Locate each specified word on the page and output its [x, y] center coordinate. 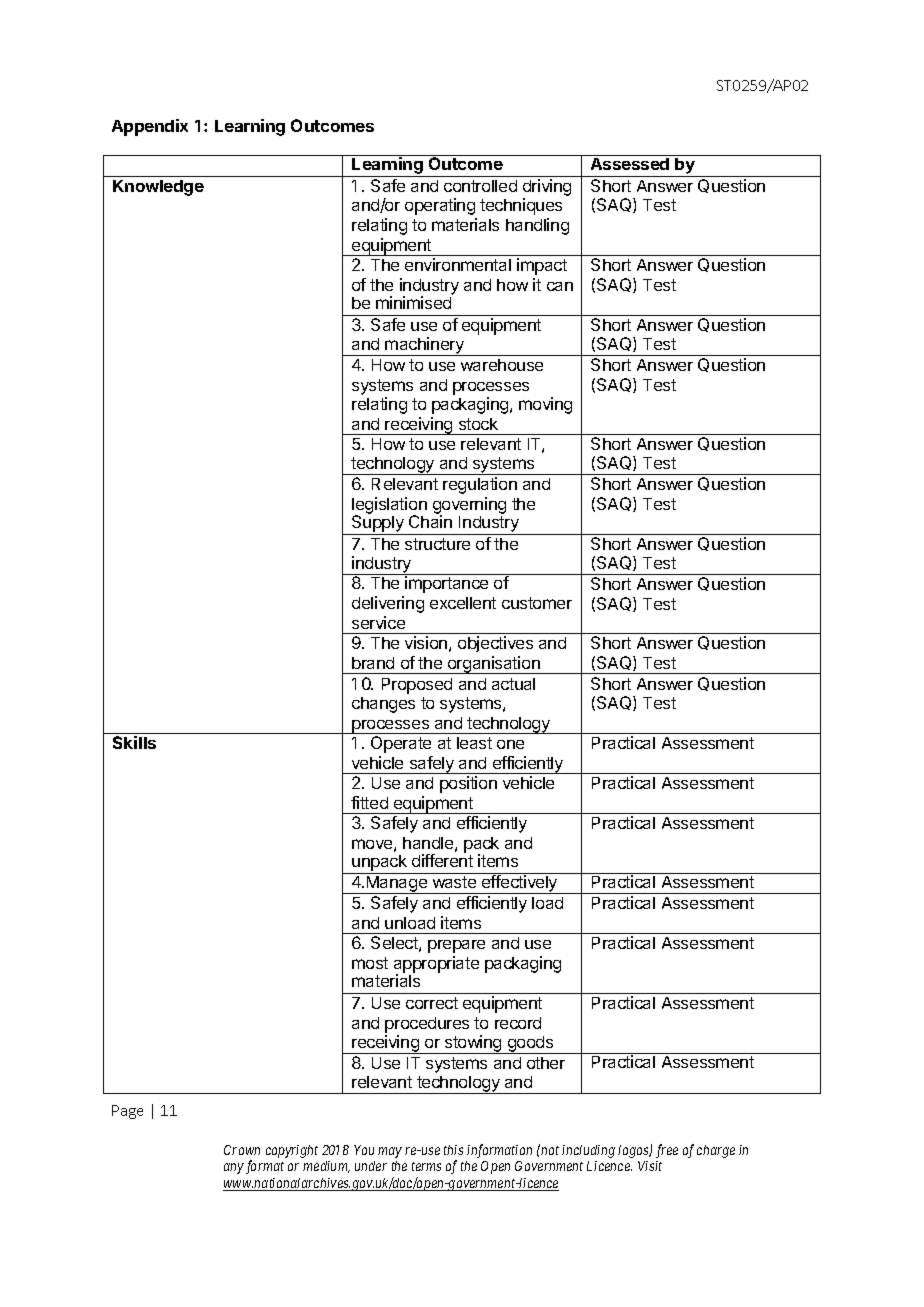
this [453, 1150]
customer [537, 603]
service [378, 622]
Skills [134, 742]
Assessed [630, 164]
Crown [242, 1150]
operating [440, 206]
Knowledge [158, 188]
